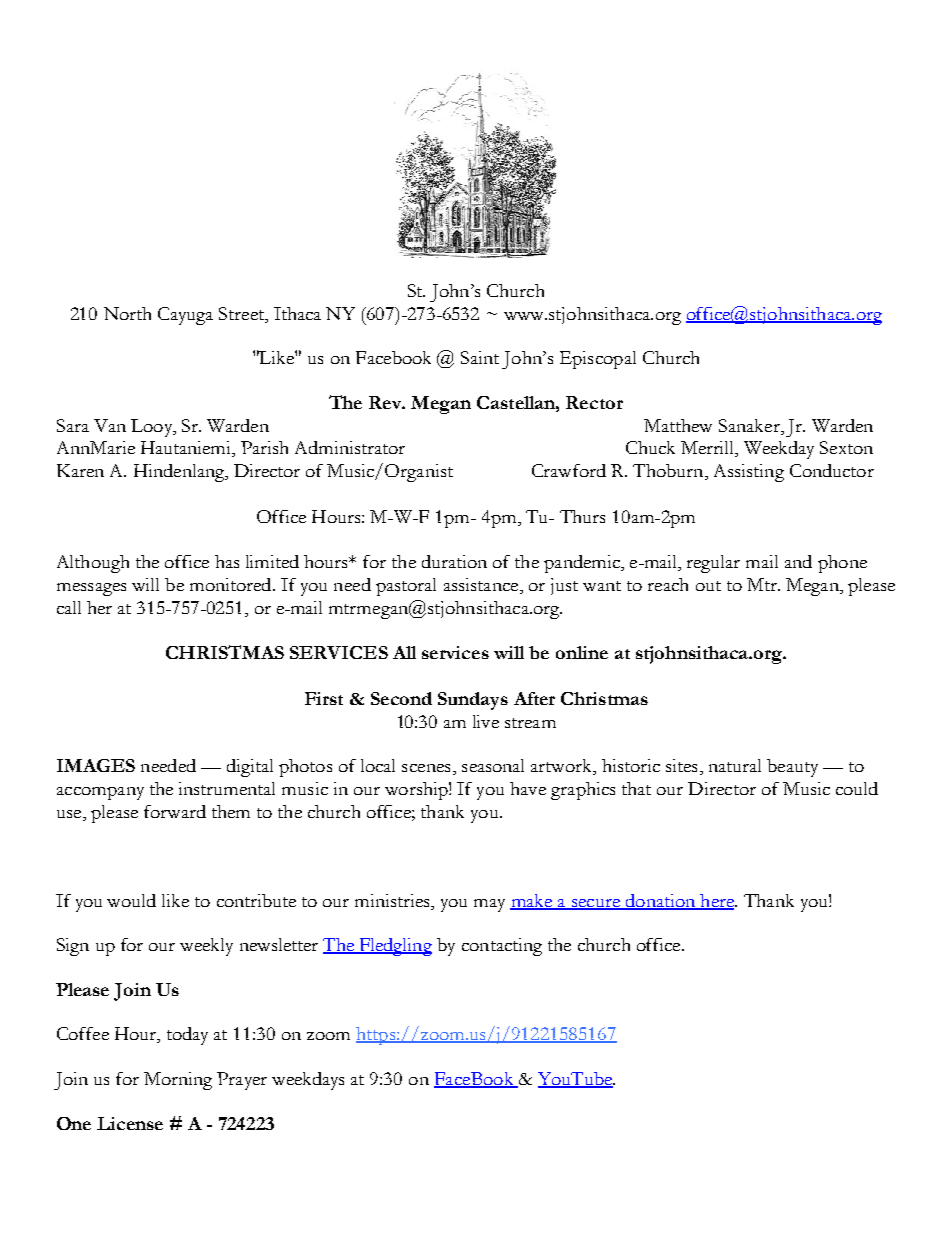  Describe the element at coordinates (502, 947) in the document. I see `contacting` at that location.
